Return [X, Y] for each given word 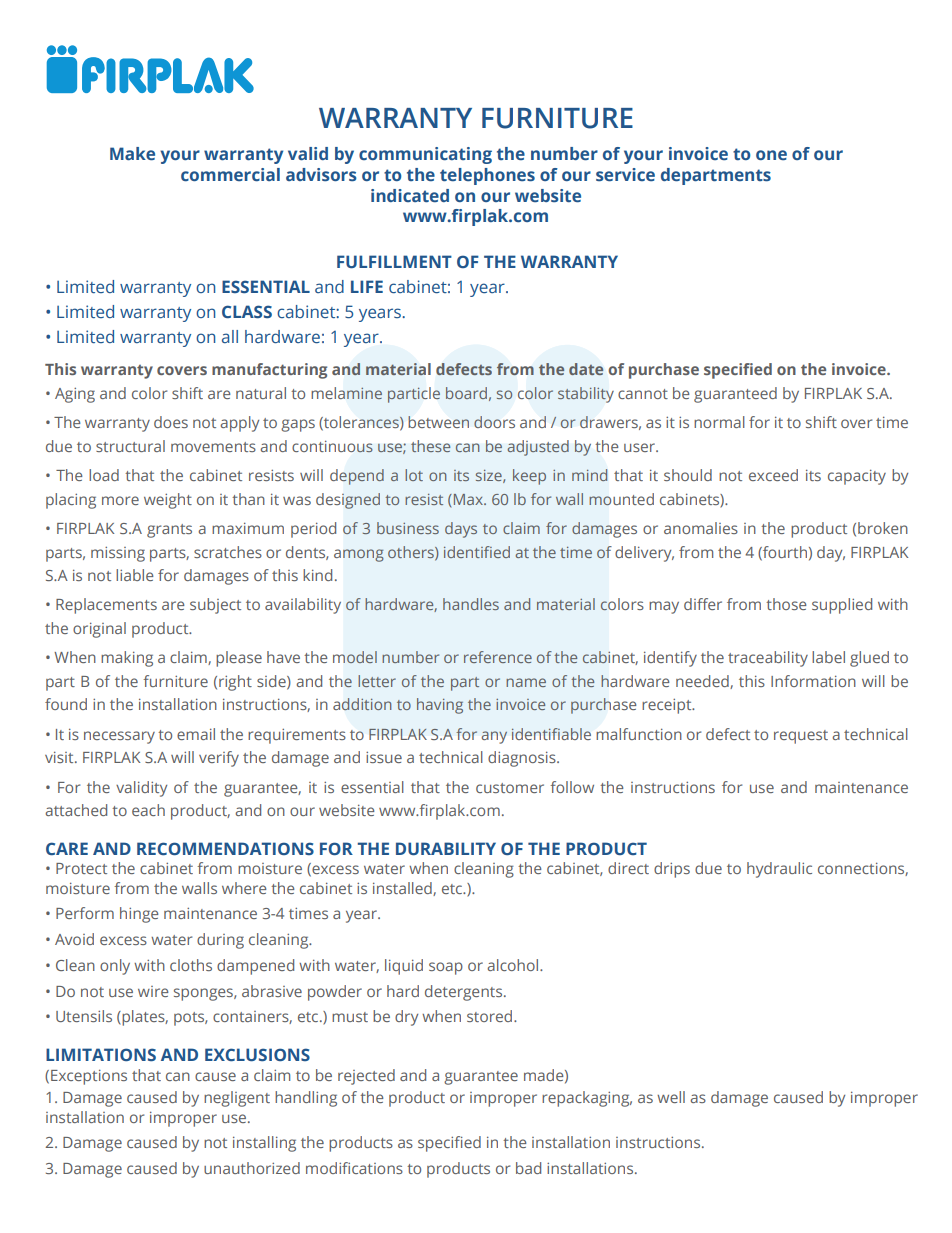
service [625, 175]
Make [132, 154]
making [127, 659]
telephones [487, 176]
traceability [768, 659]
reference [498, 657]
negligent [237, 1099]
